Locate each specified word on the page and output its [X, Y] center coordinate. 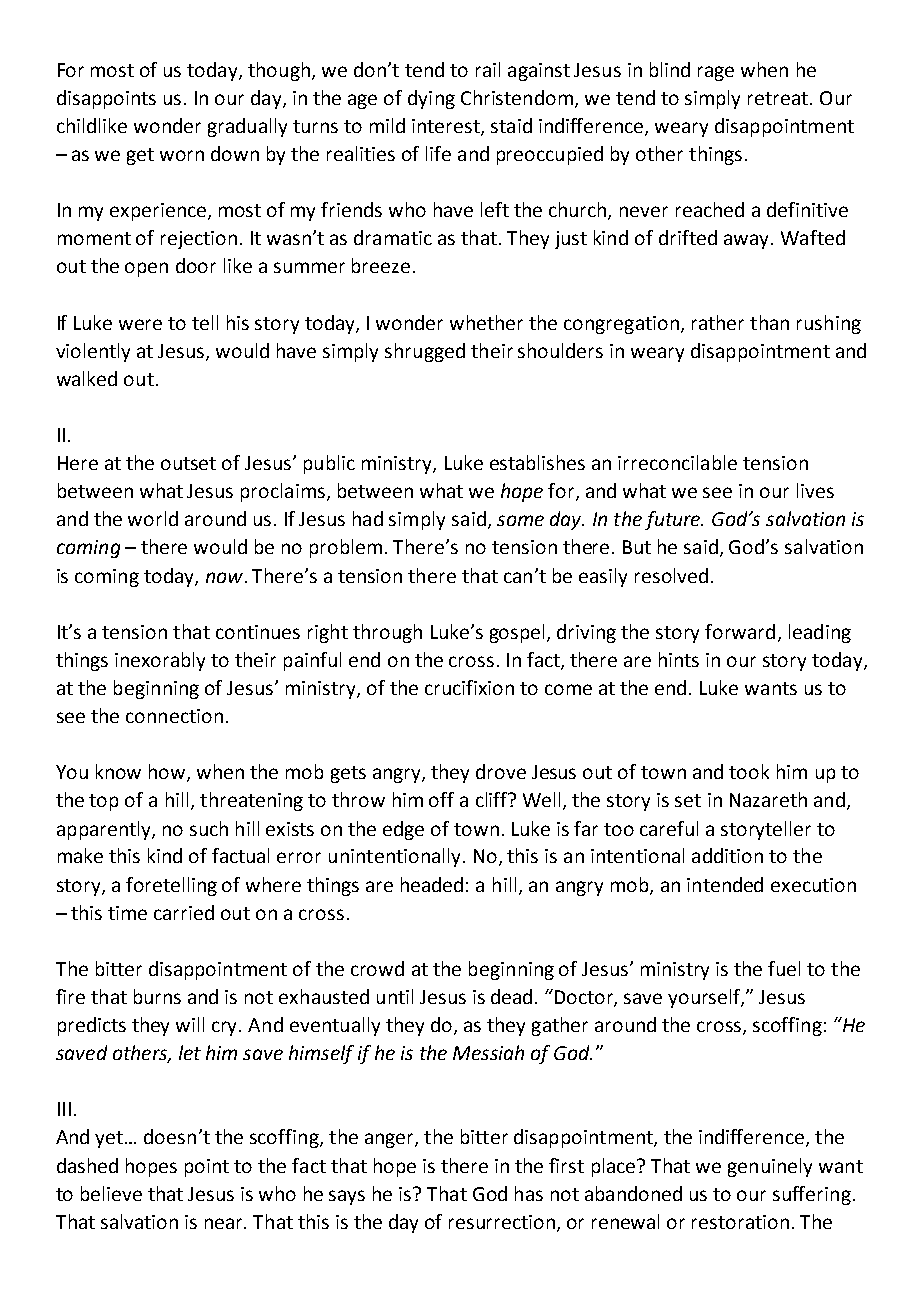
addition [727, 855]
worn [182, 155]
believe [111, 1193]
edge [403, 830]
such [209, 828]
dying [431, 99]
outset [188, 463]
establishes [537, 462]
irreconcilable [677, 462]
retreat [779, 98]
